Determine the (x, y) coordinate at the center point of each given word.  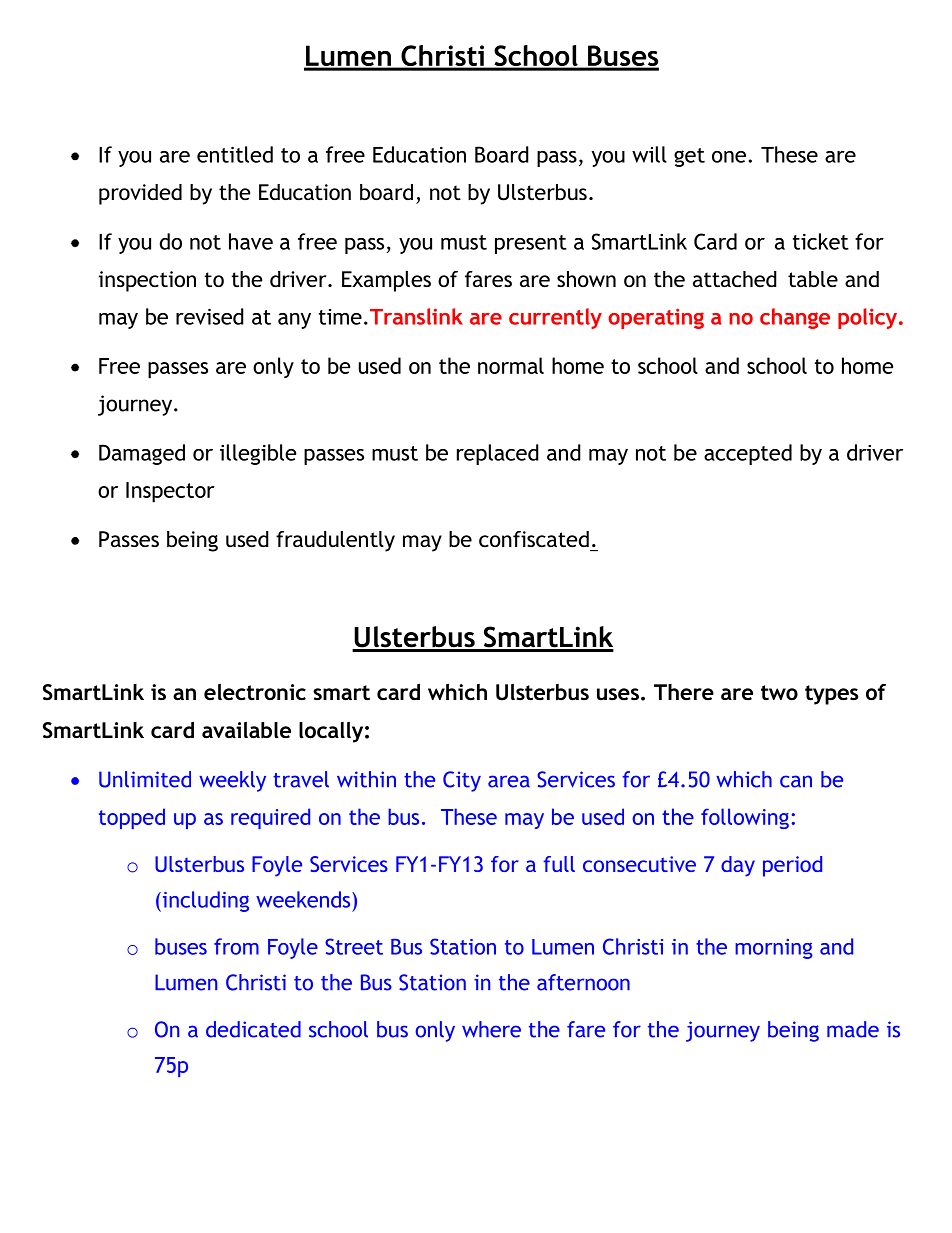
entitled (235, 154)
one (729, 157)
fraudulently (335, 541)
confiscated (534, 539)
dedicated (253, 1029)
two (779, 692)
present (531, 244)
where (491, 1029)
